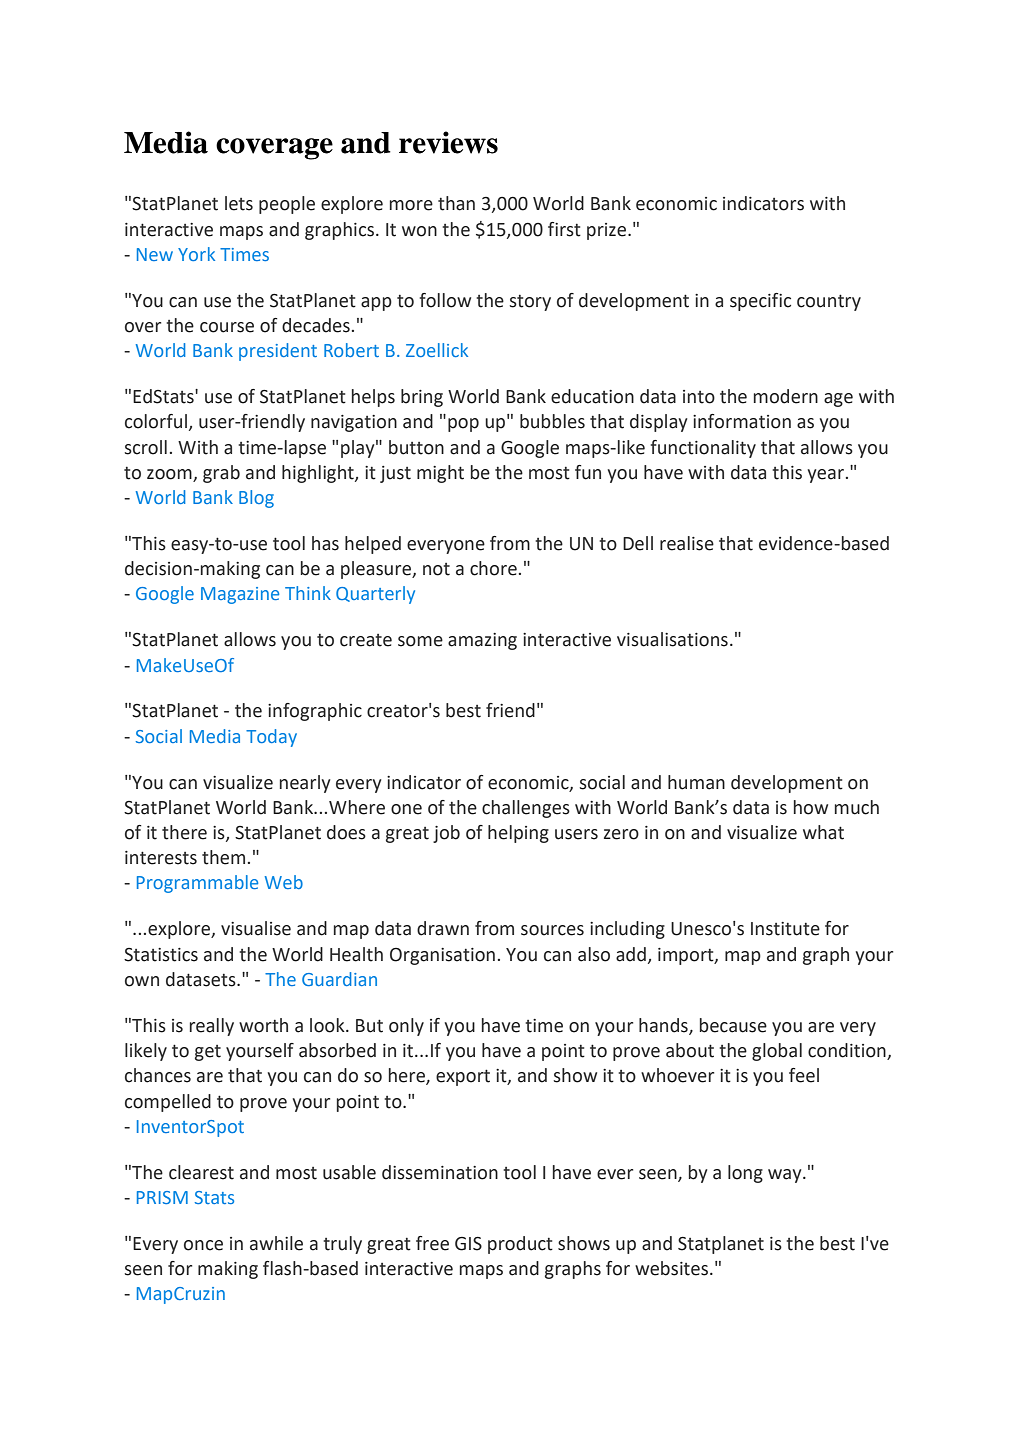  I want to click on specific, so click(760, 302).
